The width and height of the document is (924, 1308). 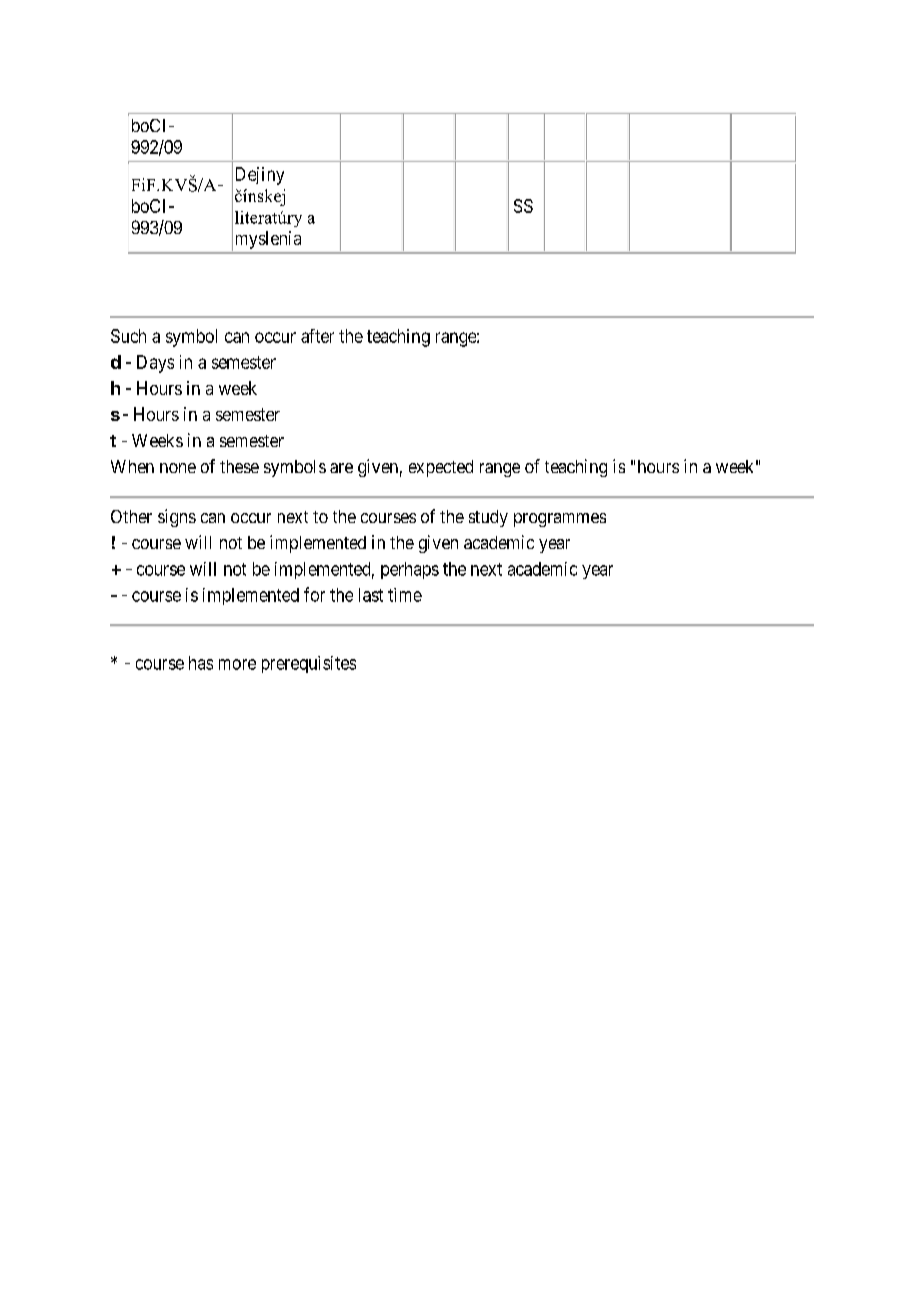 What do you see at coordinates (405, 595) in the document?
I see `time` at bounding box center [405, 595].
